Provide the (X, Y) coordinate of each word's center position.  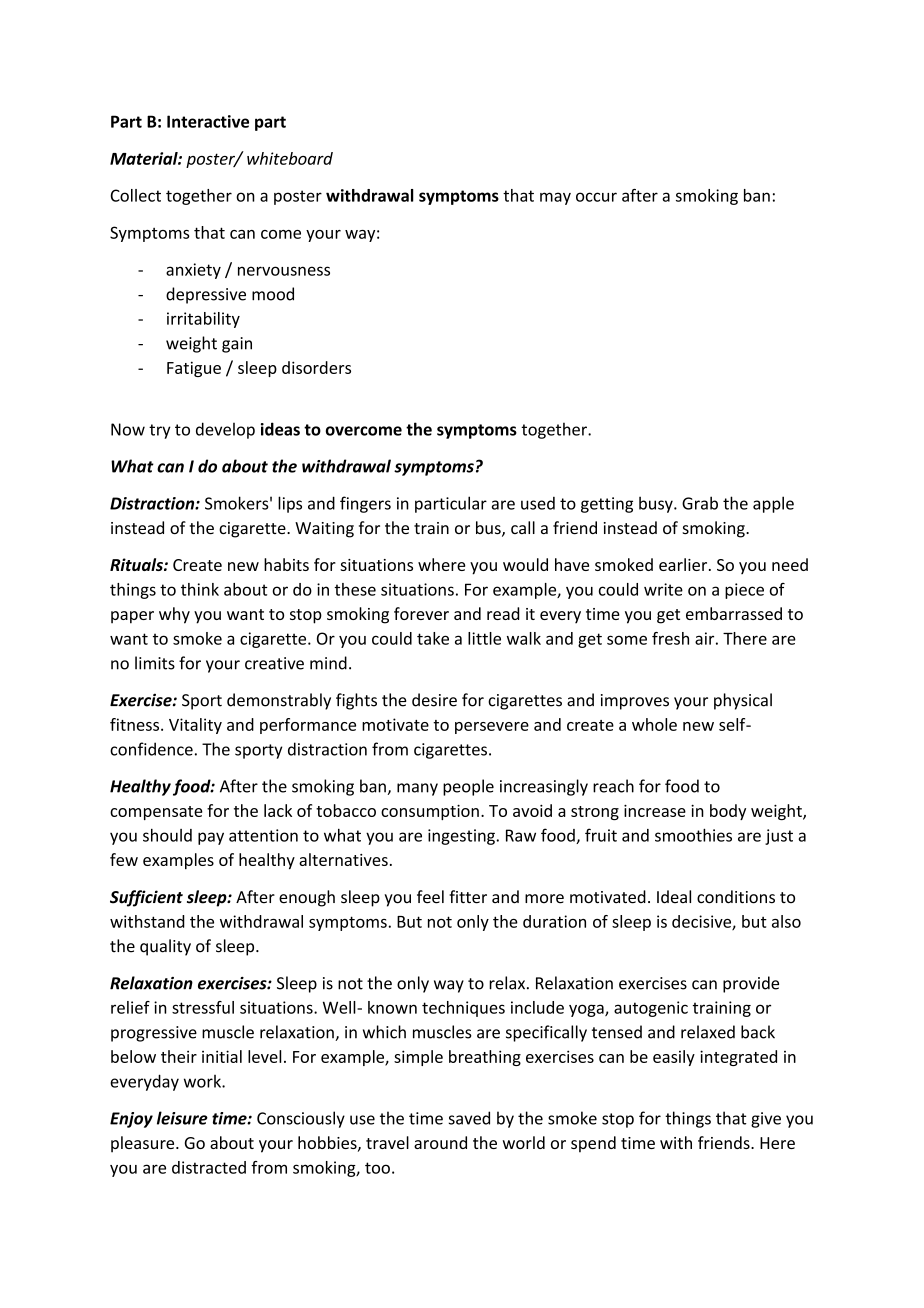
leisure (182, 1118)
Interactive (208, 121)
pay (211, 838)
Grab (700, 503)
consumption (430, 812)
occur (596, 197)
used (538, 503)
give (766, 1120)
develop (225, 430)
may (555, 198)
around (440, 1142)
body (728, 812)
